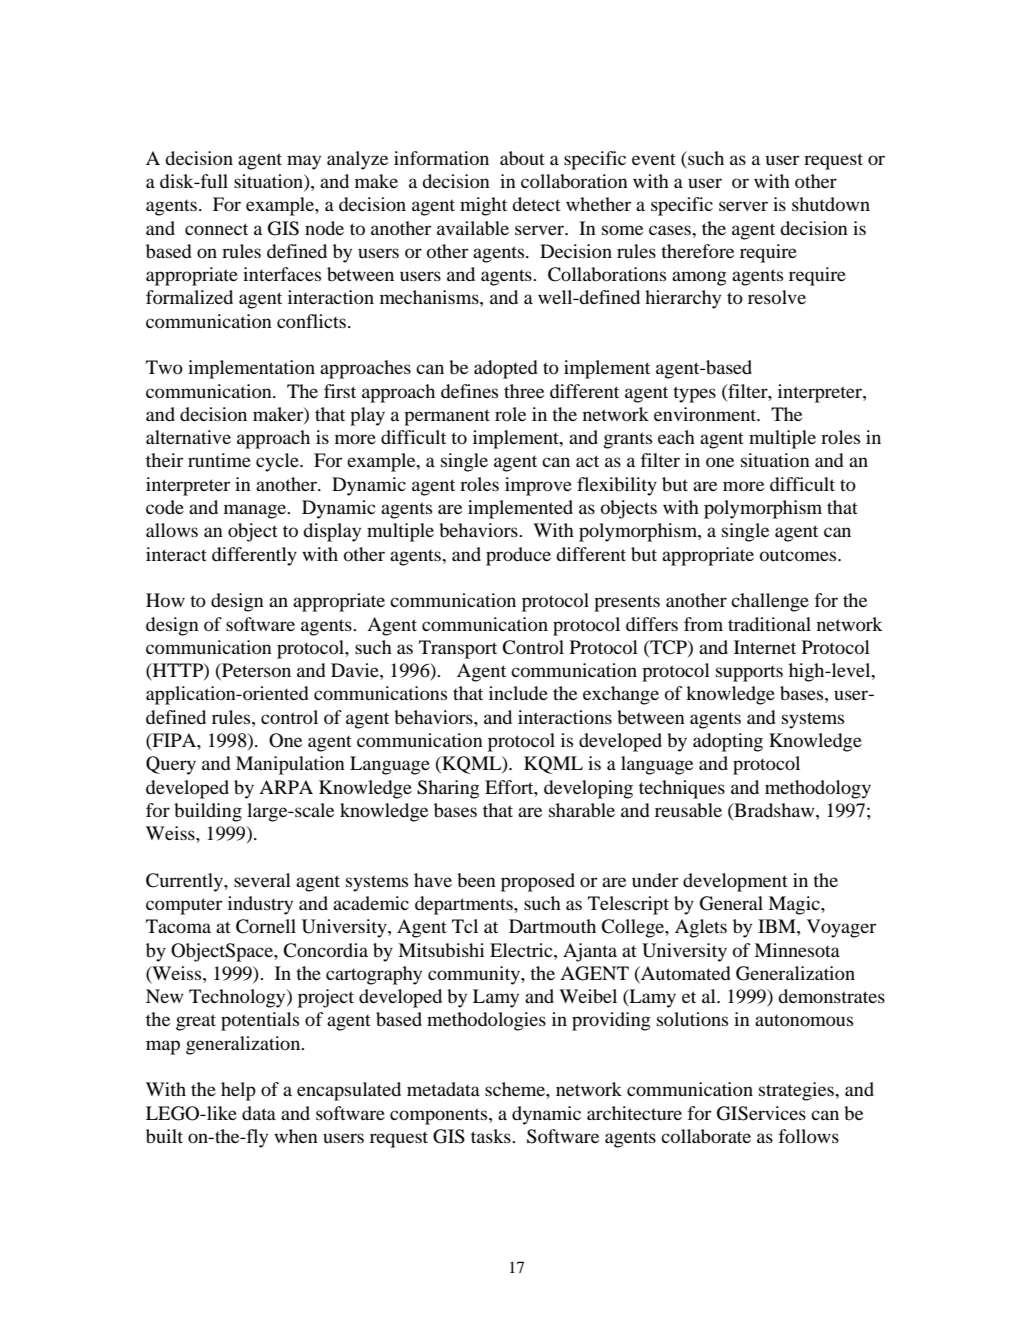 Image resolution: width=1033 pixels, height=1337 pixels. I want to click on Transport, so click(458, 649).
